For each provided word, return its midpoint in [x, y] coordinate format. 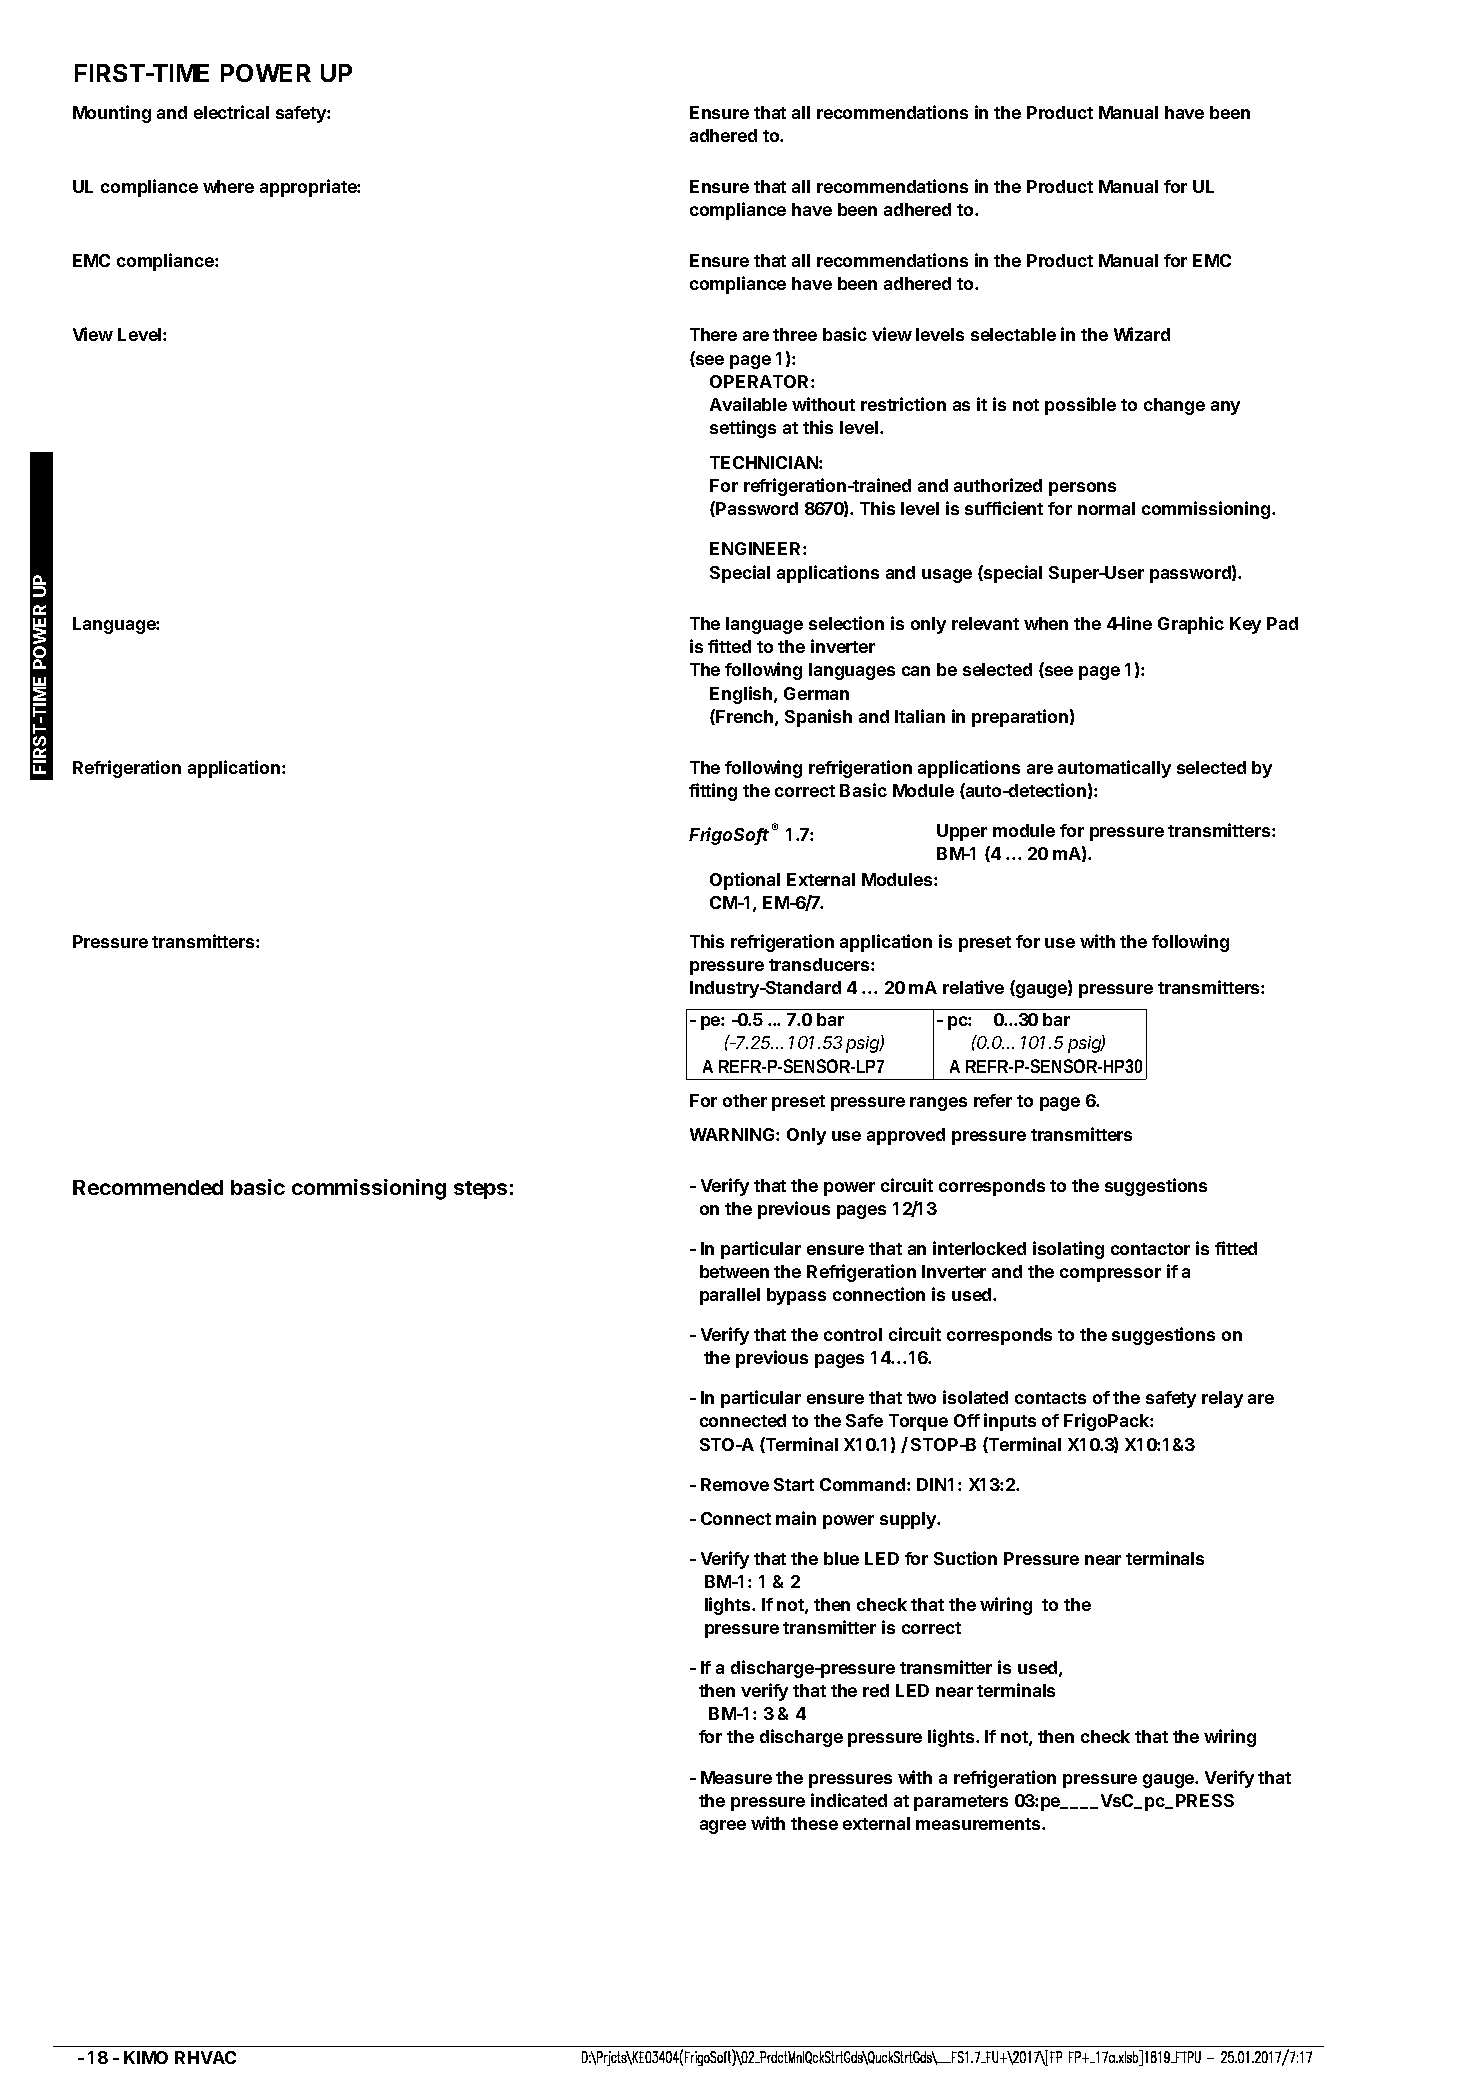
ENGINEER [757, 548]
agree [723, 1827]
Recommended [148, 1187]
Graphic [1191, 625]
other [745, 1100]
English [742, 695]
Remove [735, 1484]
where [228, 186]
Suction [965, 1558]
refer [993, 1100]
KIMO [146, 2057]
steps [480, 1190]
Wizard [1142, 334]
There [713, 334]
